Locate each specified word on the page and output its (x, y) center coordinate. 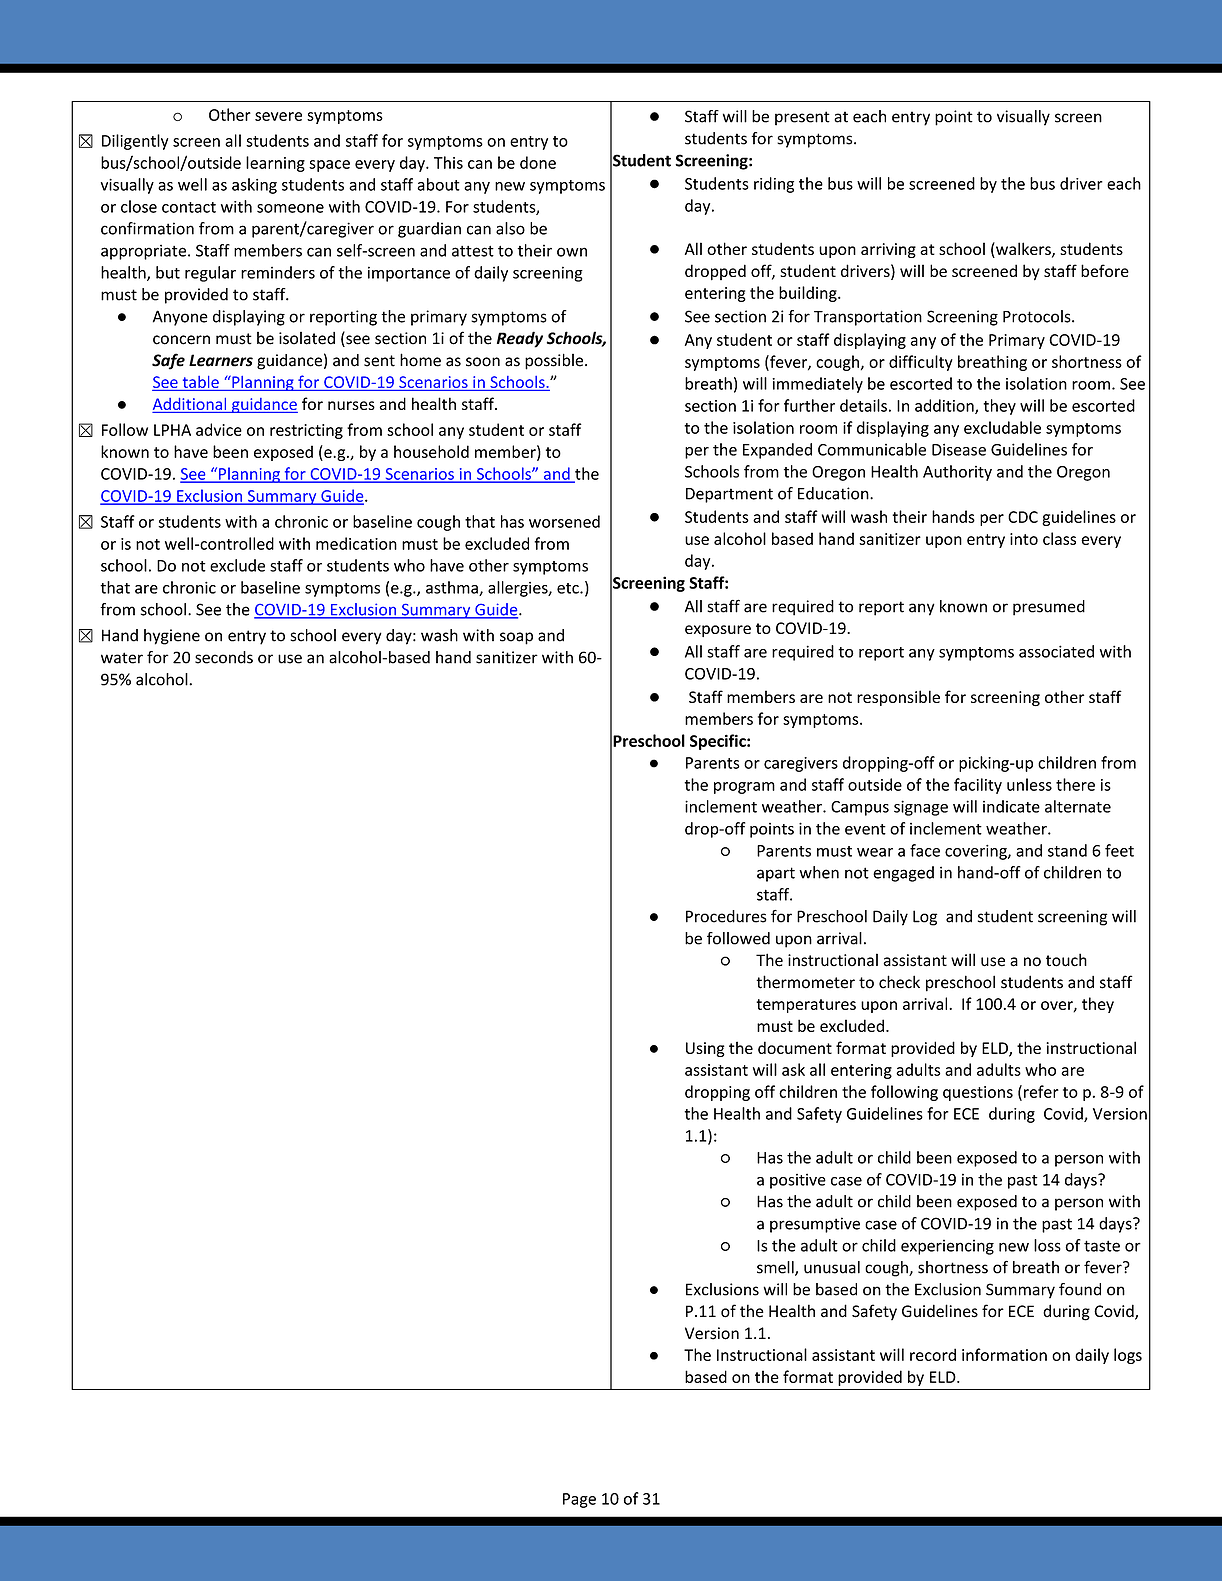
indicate (1011, 806)
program (744, 788)
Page (579, 1500)
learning (275, 164)
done (538, 162)
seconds (224, 657)
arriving (888, 250)
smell (776, 1268)
